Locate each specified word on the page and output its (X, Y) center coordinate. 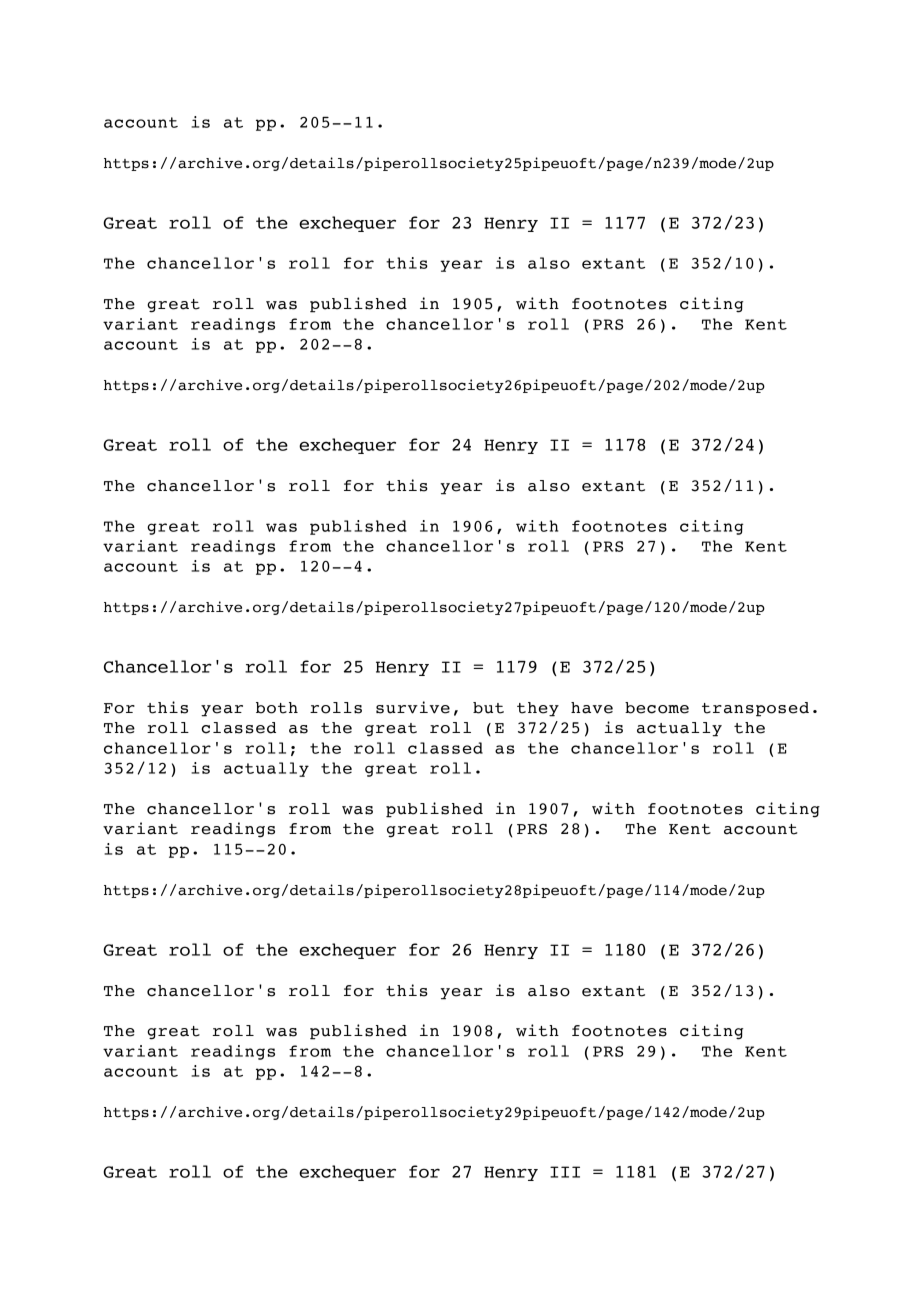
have (592, 708)
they (538, 709)
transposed (755, 709)
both (277, 708)
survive (413, 707)
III (565, 1172)
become (657, 708)
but (488, 708)
